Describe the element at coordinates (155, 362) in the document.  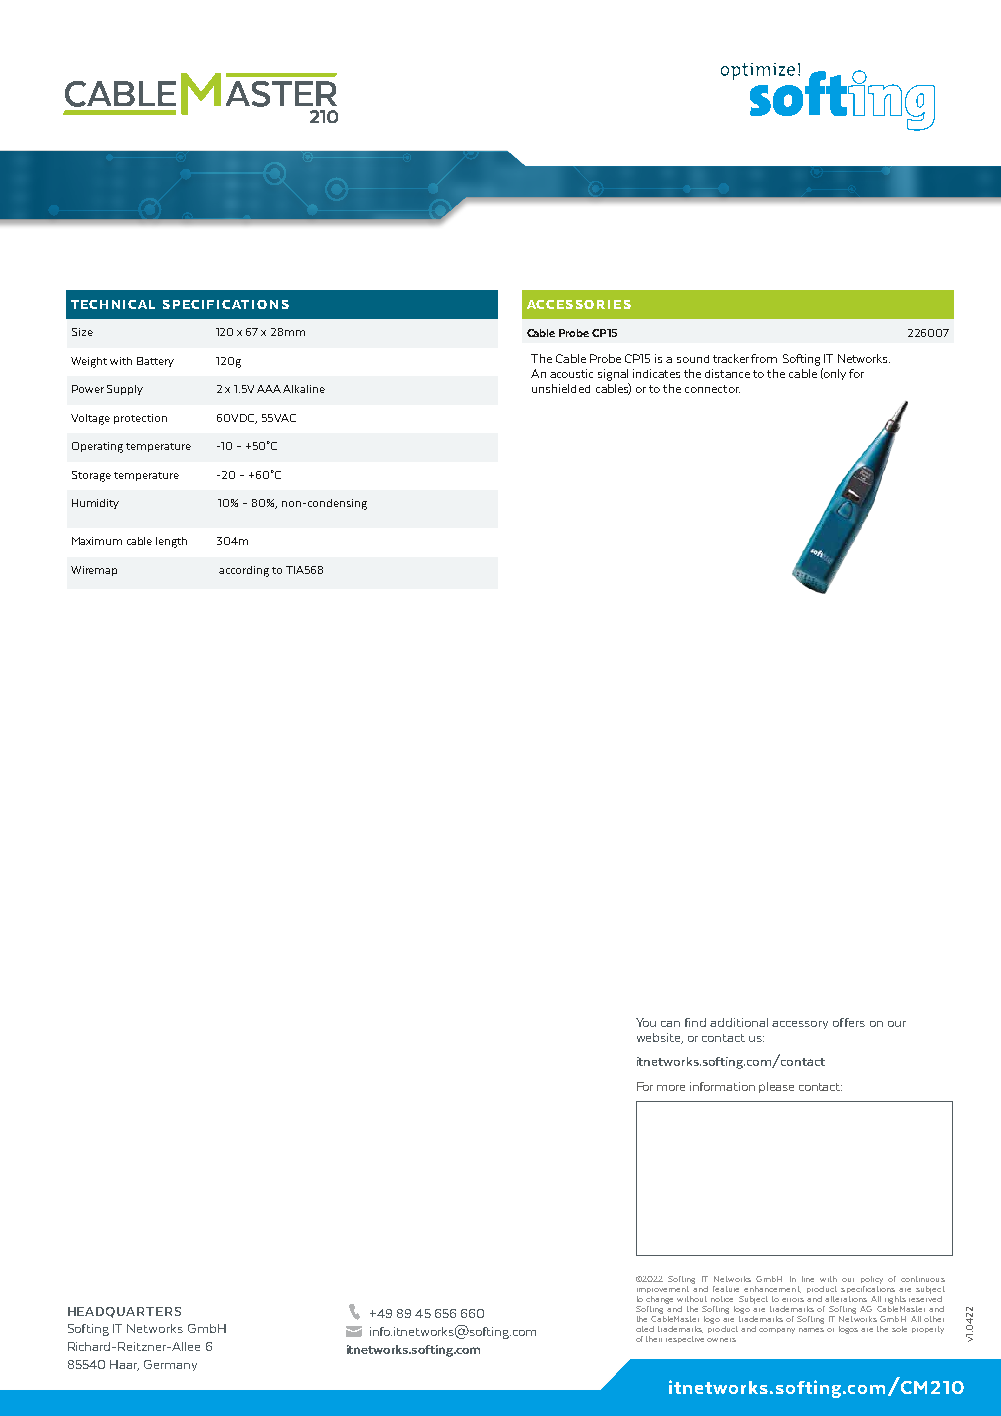
I see `Battery` at that location.
